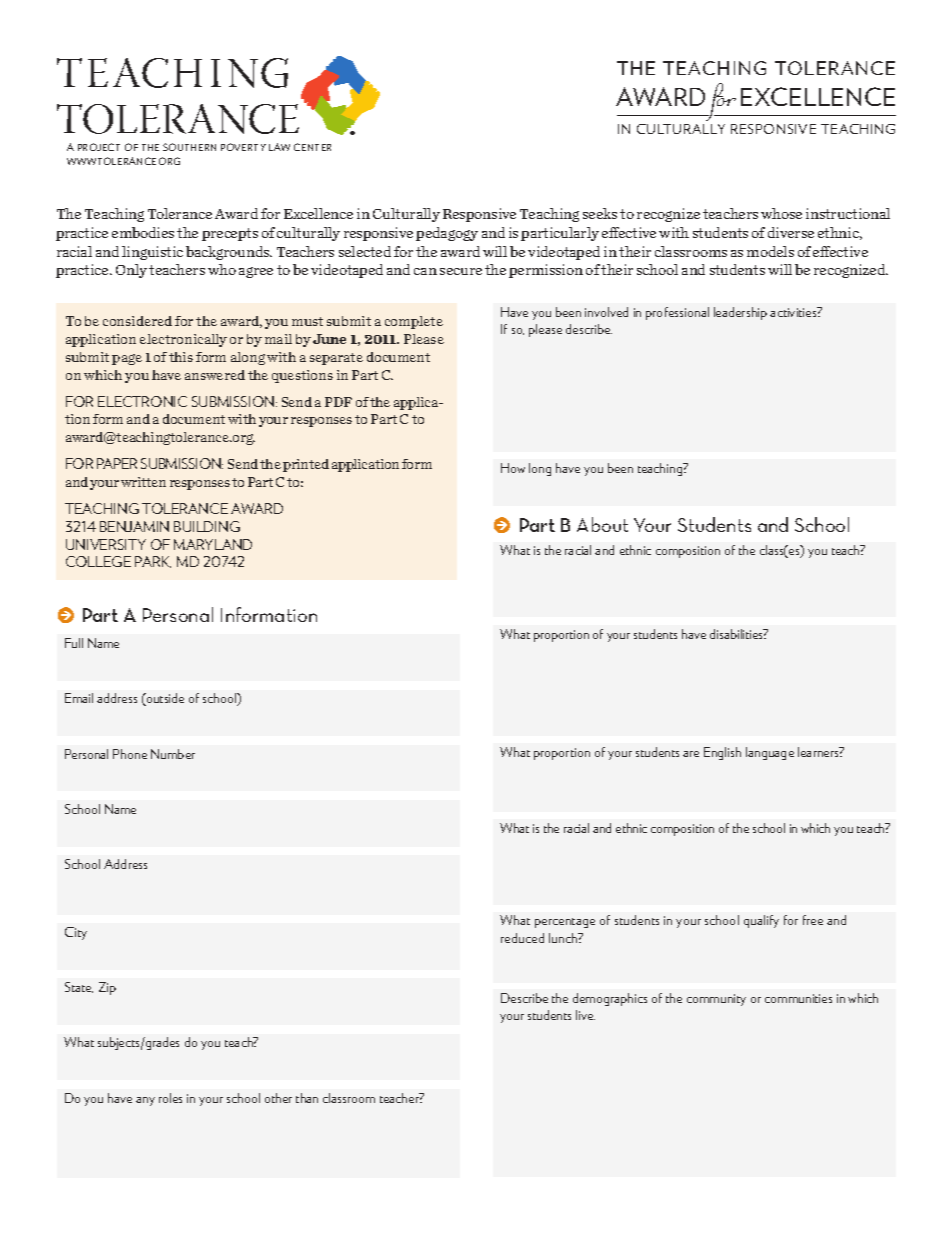 This page has width=952, height=1233. I want to click on than, so click(307, 1098).
